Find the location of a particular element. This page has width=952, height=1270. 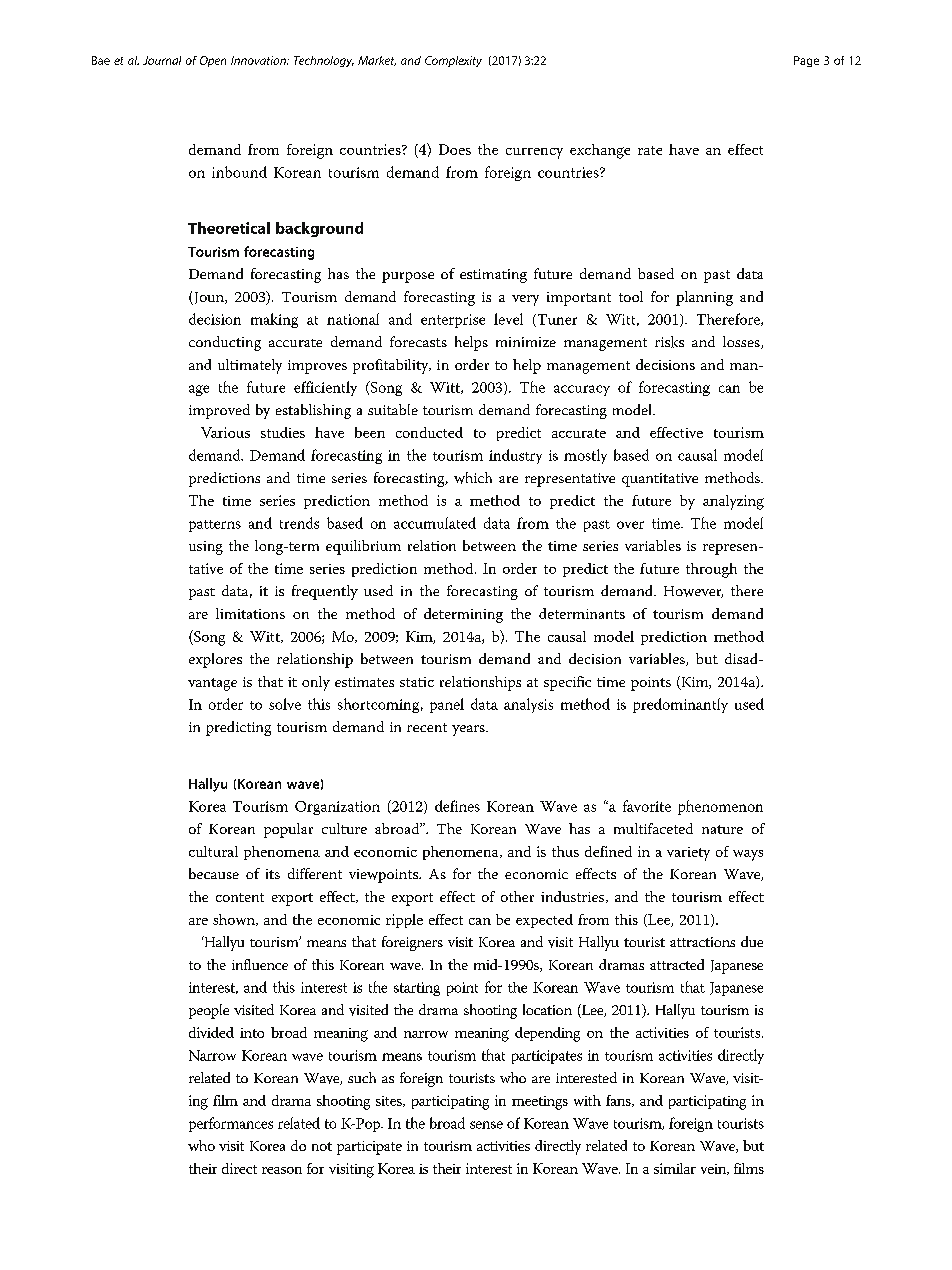

performances is located at coordinates (231, 1124).
